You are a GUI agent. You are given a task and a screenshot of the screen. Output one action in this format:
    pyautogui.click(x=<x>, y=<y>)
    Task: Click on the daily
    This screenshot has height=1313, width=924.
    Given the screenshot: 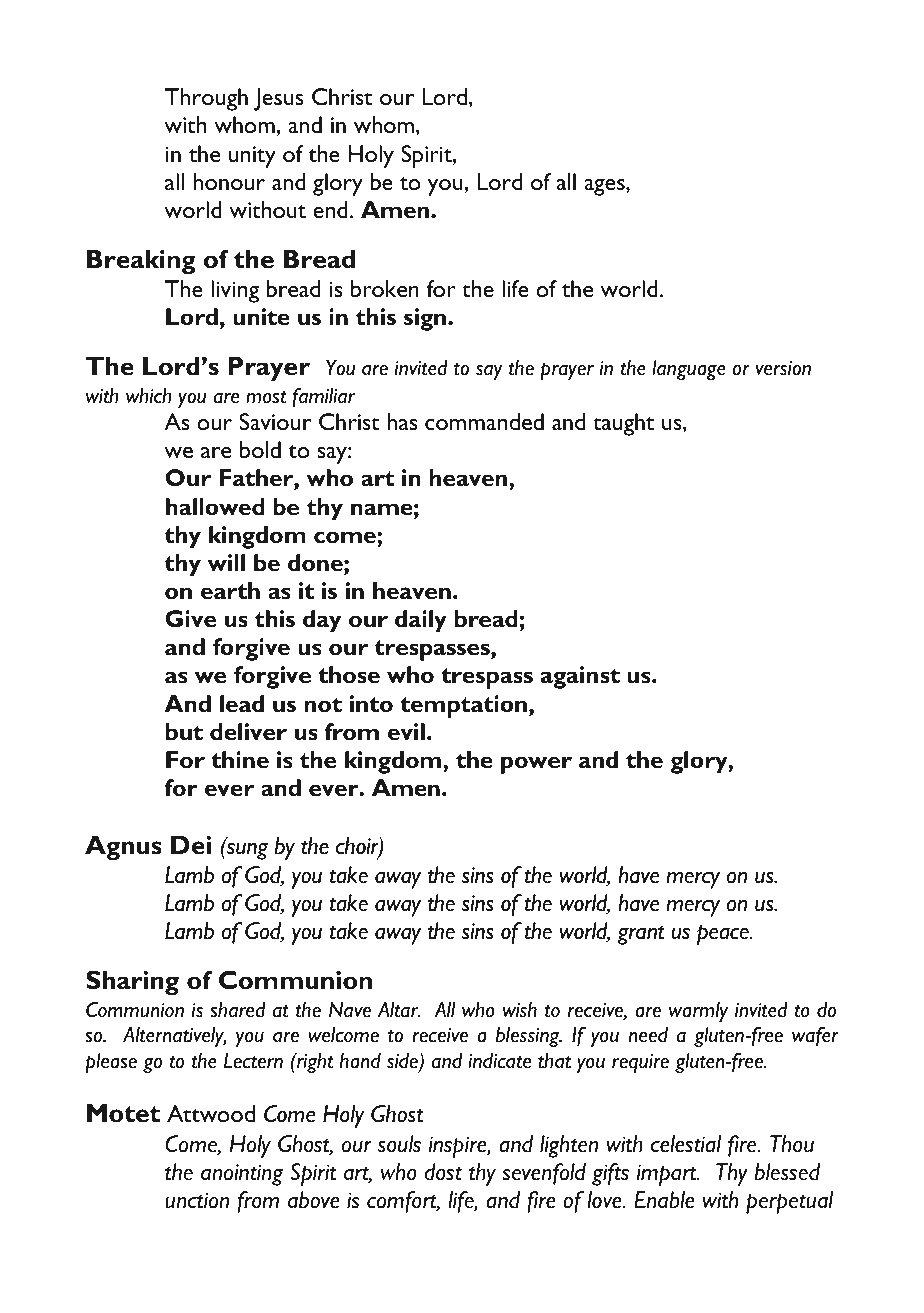 What is the action you would take?
    pyautogui.click(x=421, y=621)
